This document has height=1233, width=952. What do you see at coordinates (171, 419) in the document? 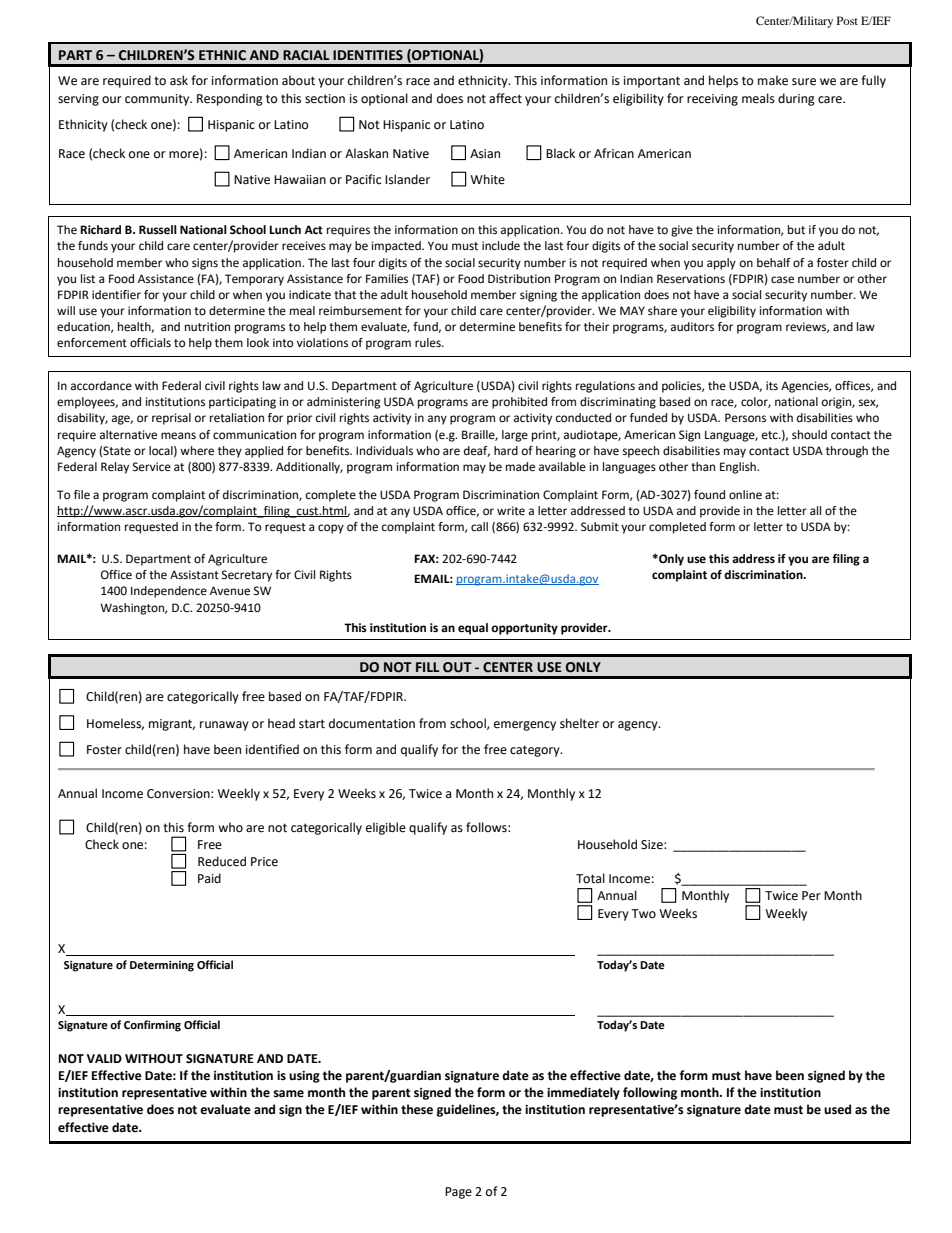
I see `reprisal` at bounding box center [171, 419].
